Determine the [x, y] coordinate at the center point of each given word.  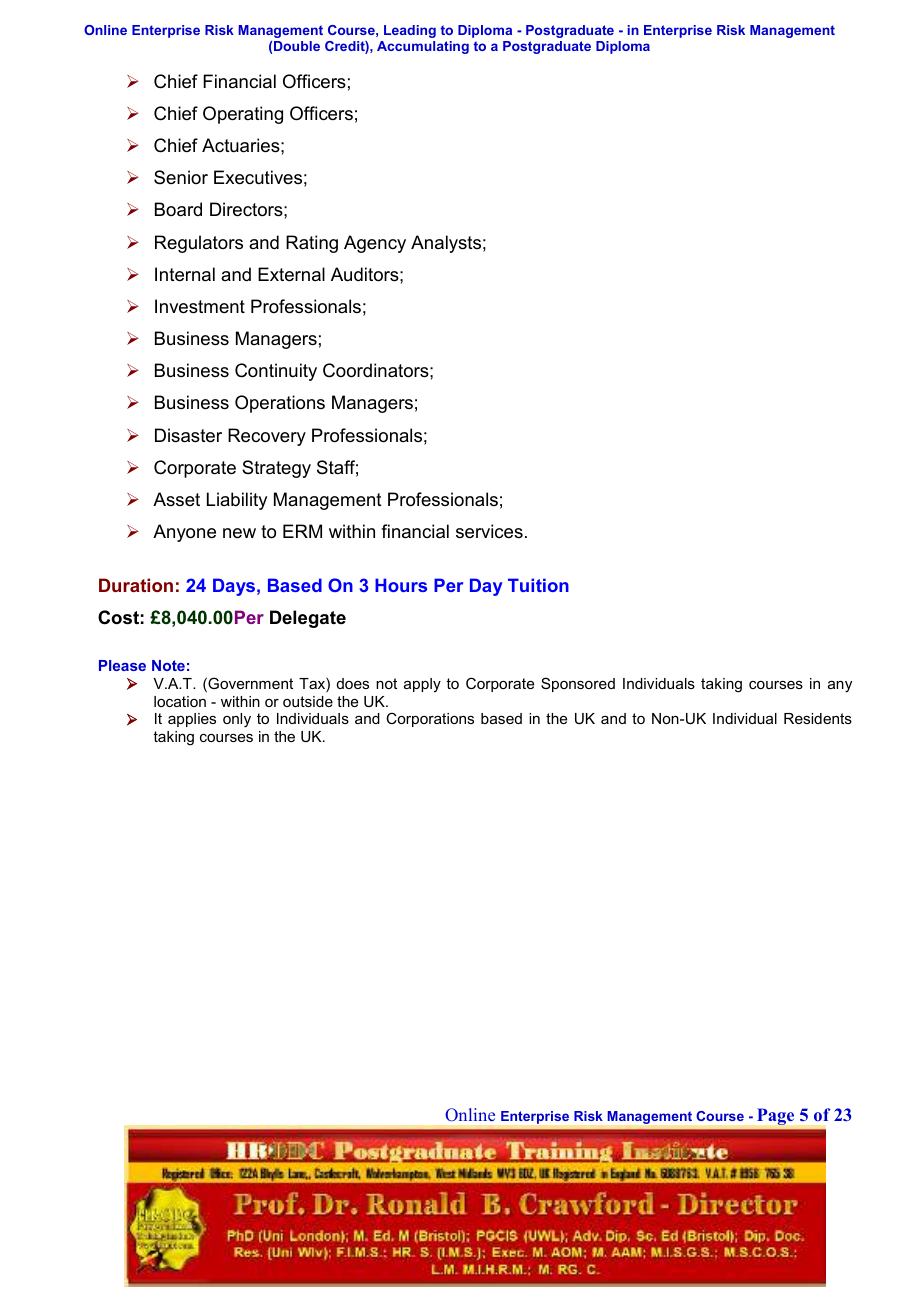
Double [297, 46]
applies [192, 720]
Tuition [538, 585]
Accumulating [423, 47]
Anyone [184, 533]
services [489, 531]
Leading [410, 31]
